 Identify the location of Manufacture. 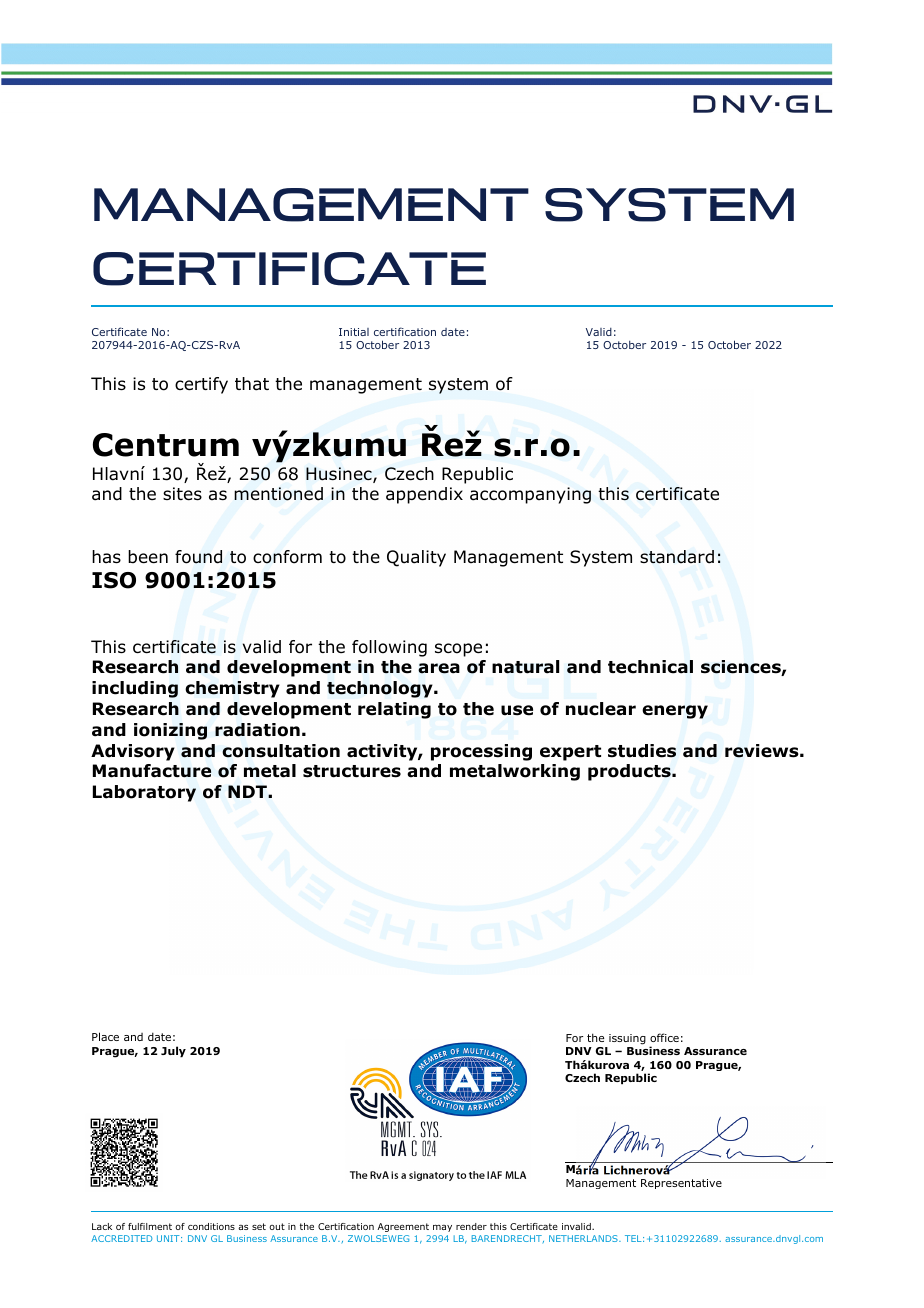
(152, 771).
